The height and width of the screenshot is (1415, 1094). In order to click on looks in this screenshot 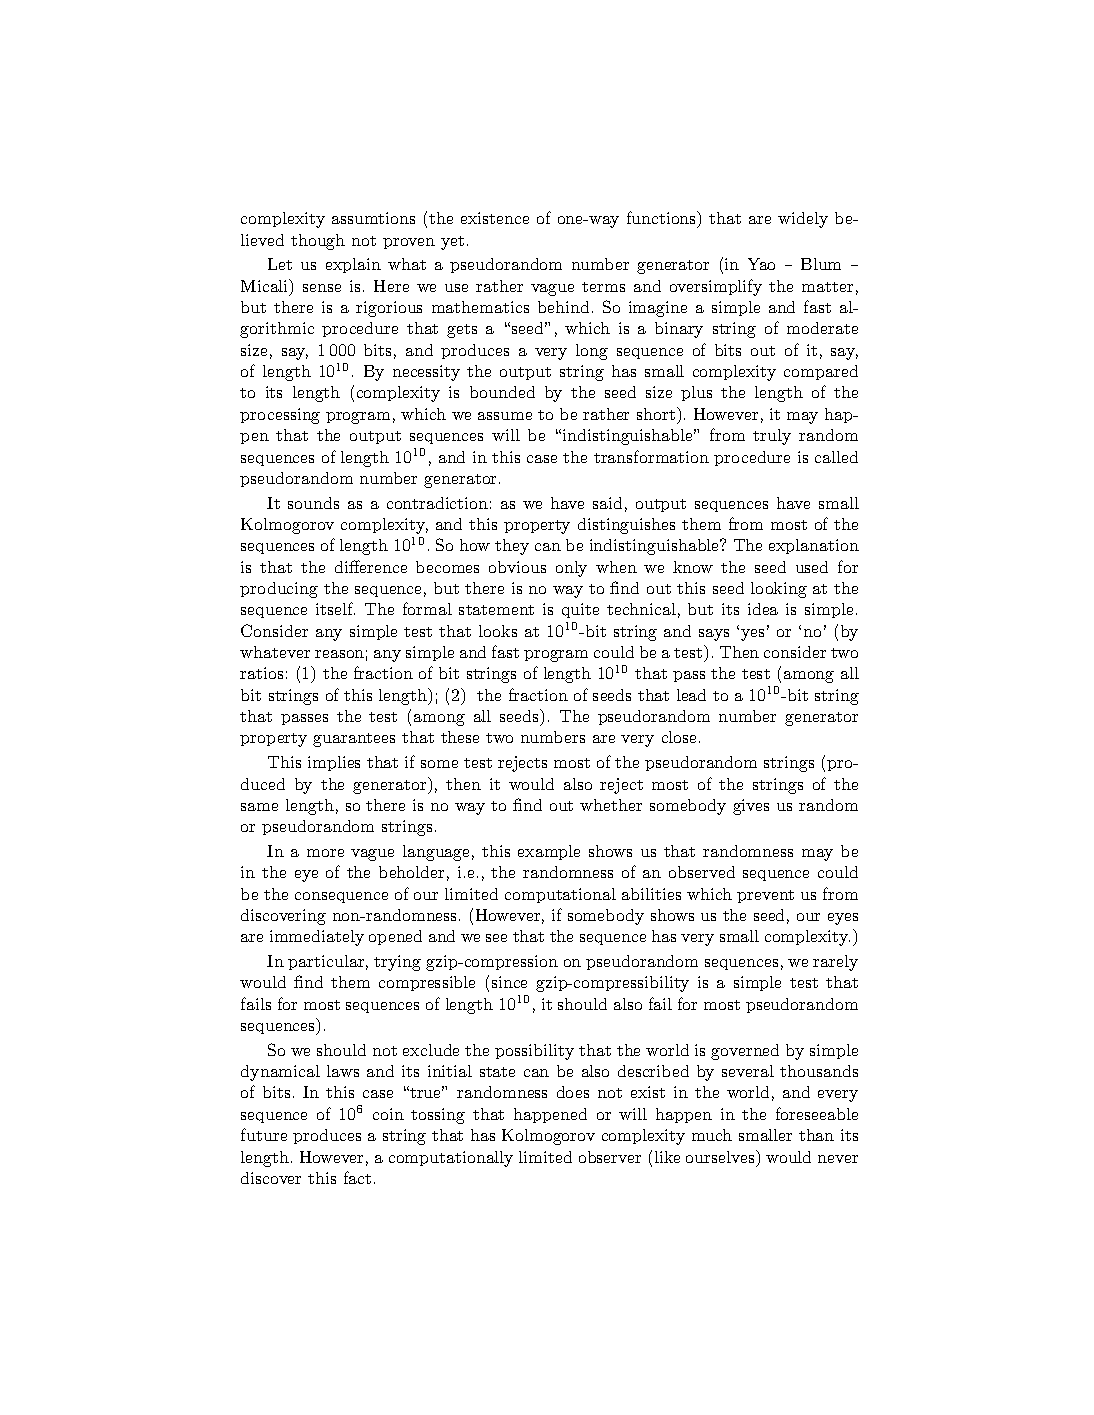, I will do `click(498, 631)`.
